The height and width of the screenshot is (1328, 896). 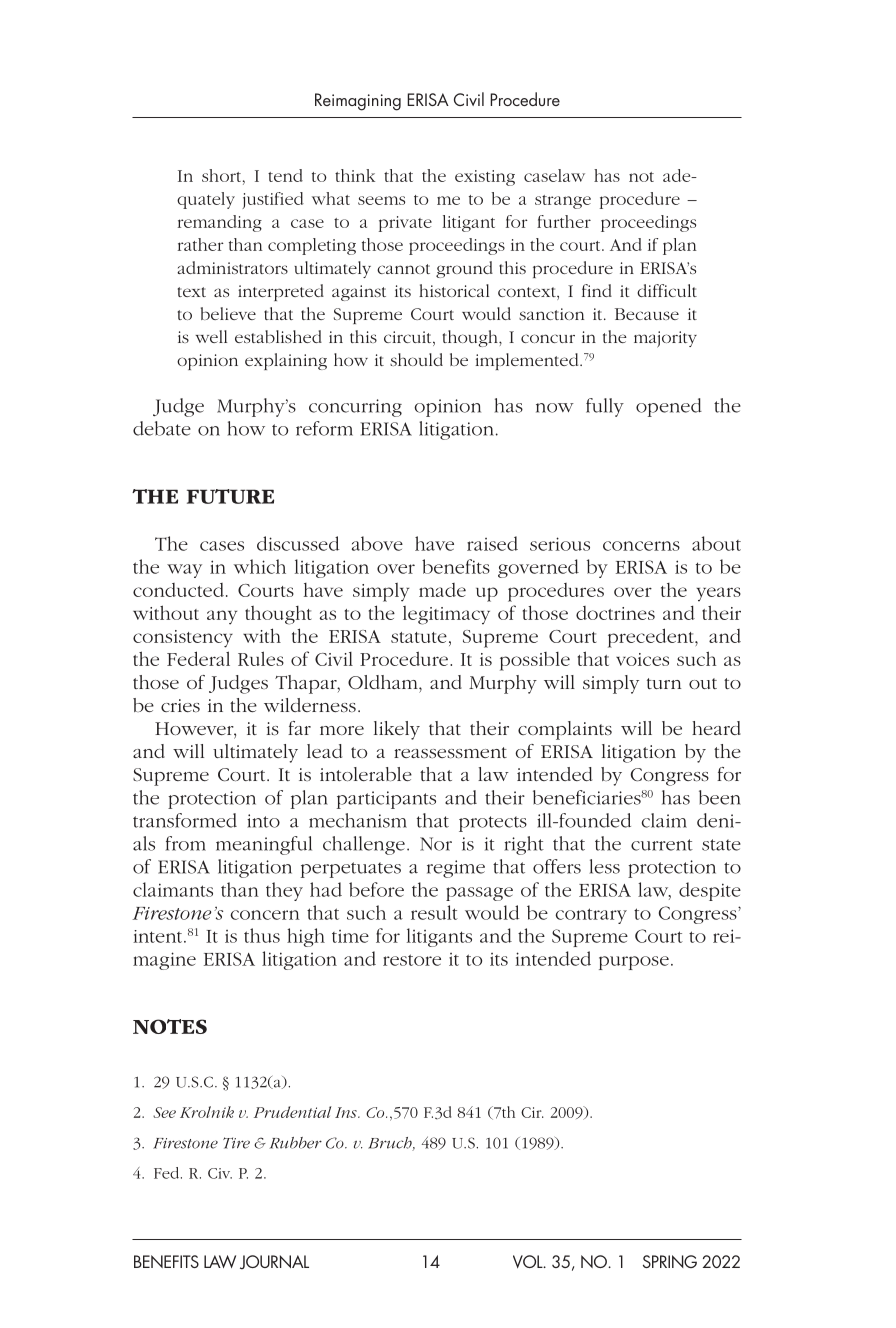 What do you see at coordinates (264, 845) in the screenshot?
I see `meaningful` at bounding box center [264, 845].
